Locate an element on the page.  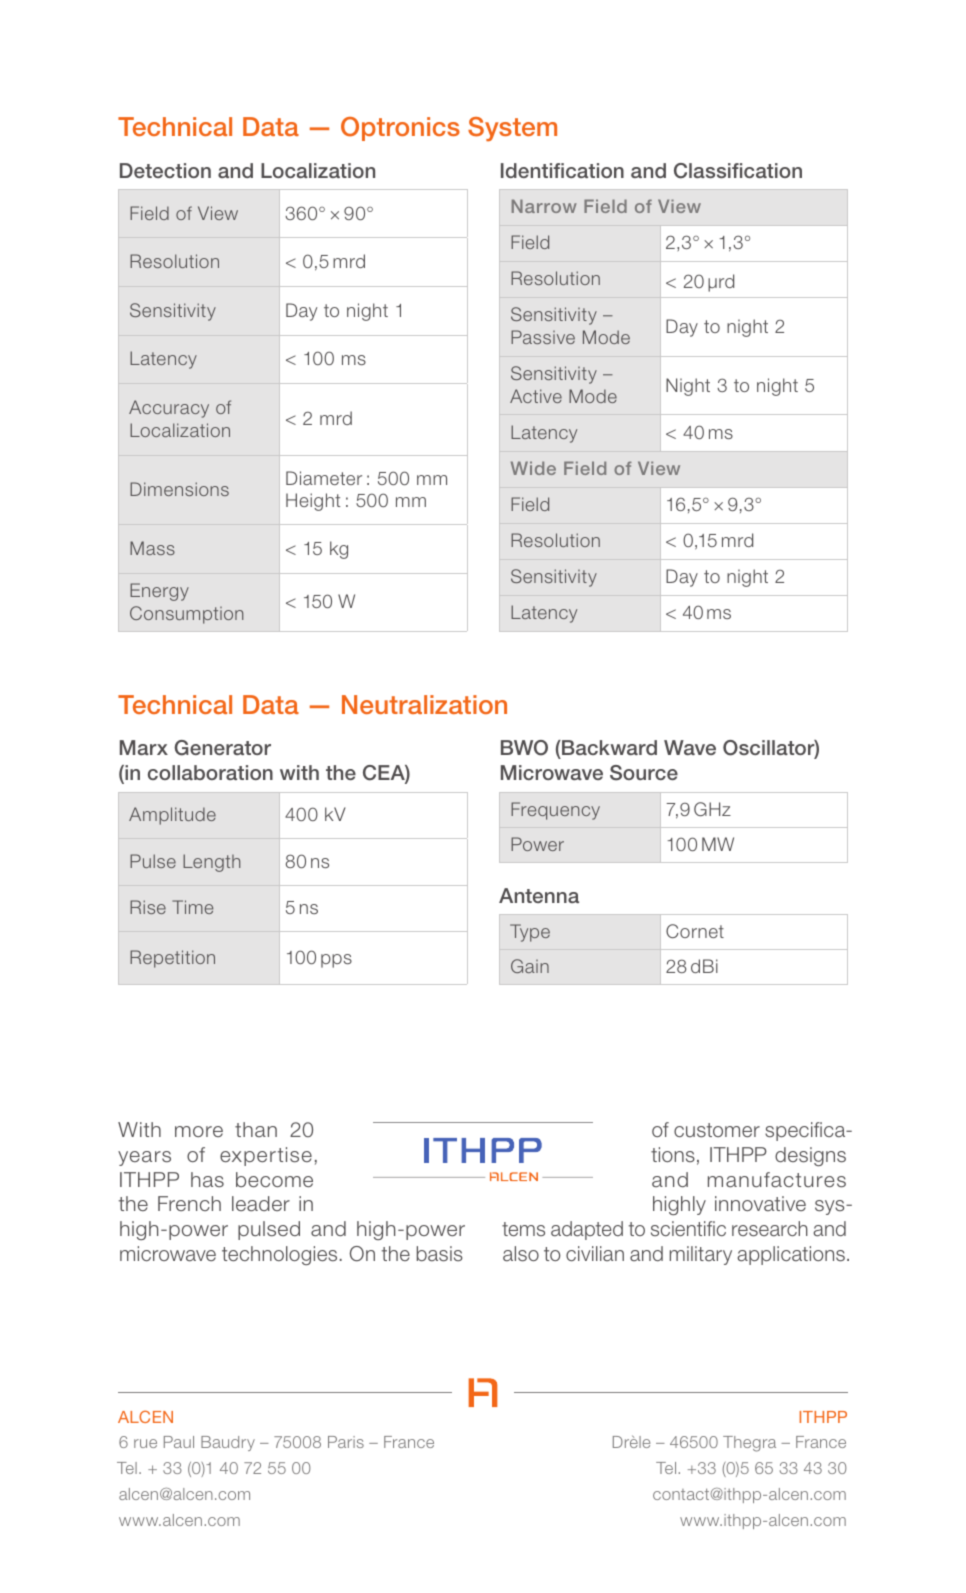
collaboration is located at coordinates (210, 772).
